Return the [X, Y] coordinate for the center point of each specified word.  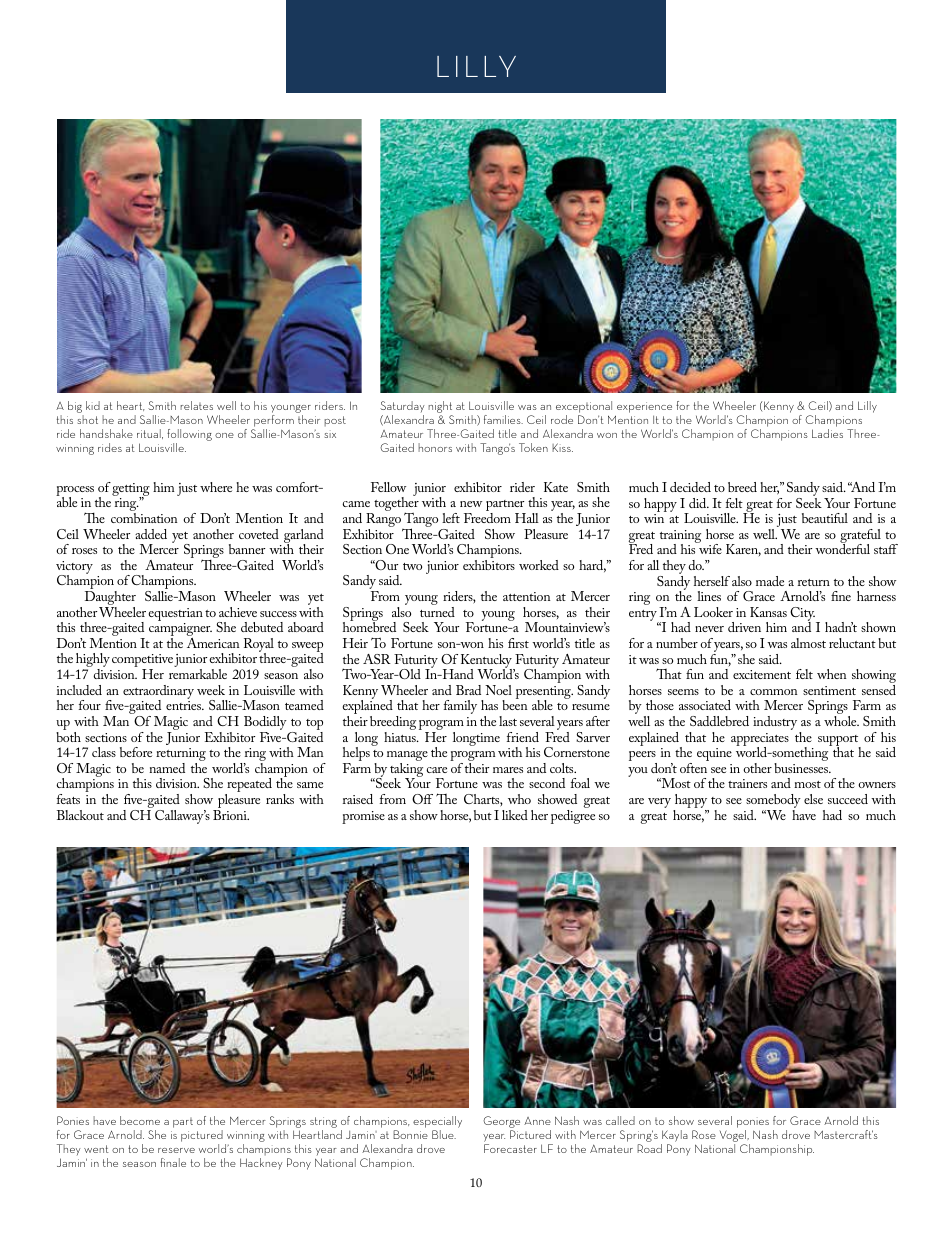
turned [437, 612]
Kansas [768, 612]
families [503, 419]
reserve [176, 1150]
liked [515, 815]
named [167, 768]
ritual [150, 434]
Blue [444, 1134]
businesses [802, 768]
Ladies [827, 433]
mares [508, 770]
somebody [773, 802]
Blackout [80, 815]
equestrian [176, 614]
